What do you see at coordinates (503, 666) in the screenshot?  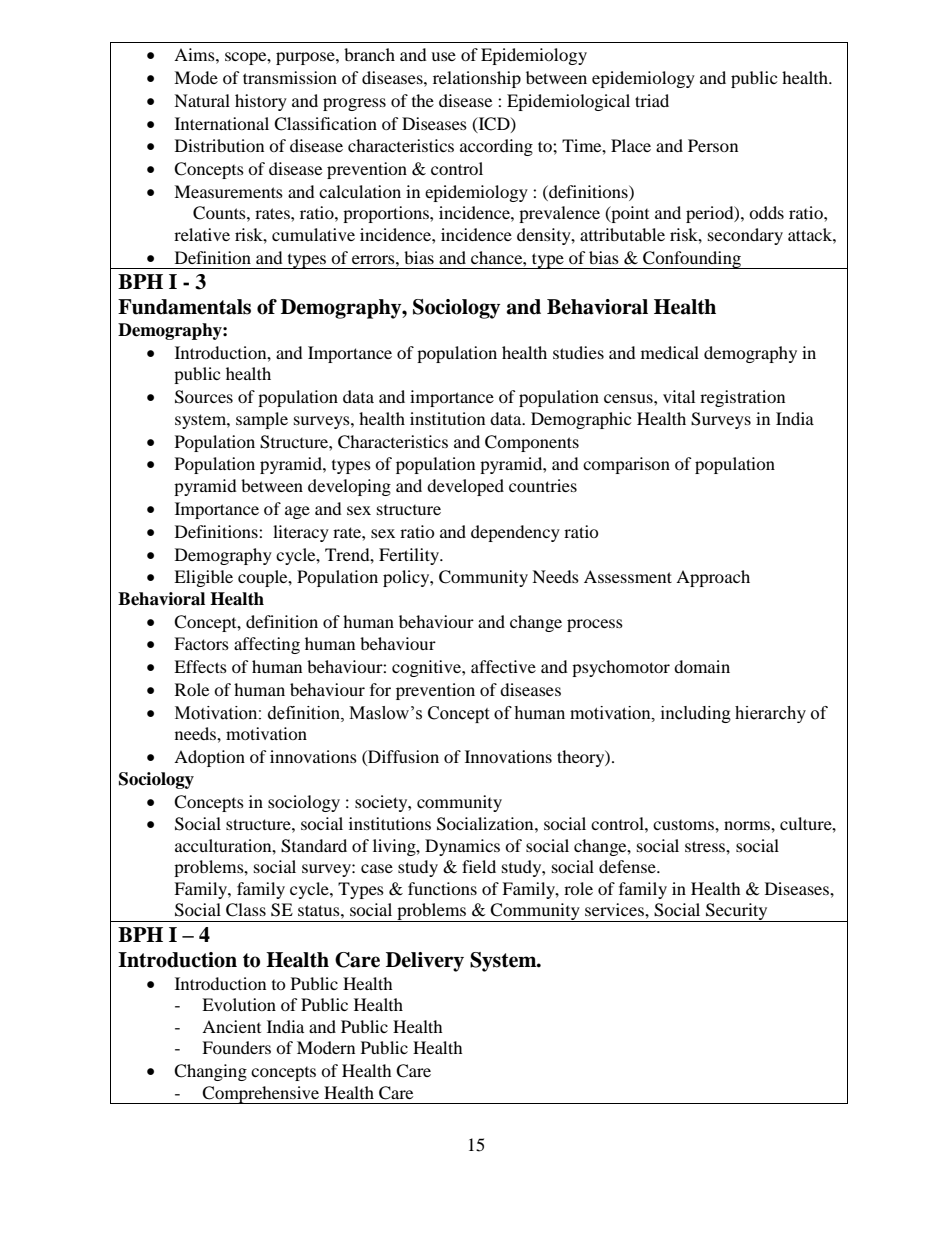 I see `affective` at bounding box center [503, 666].
